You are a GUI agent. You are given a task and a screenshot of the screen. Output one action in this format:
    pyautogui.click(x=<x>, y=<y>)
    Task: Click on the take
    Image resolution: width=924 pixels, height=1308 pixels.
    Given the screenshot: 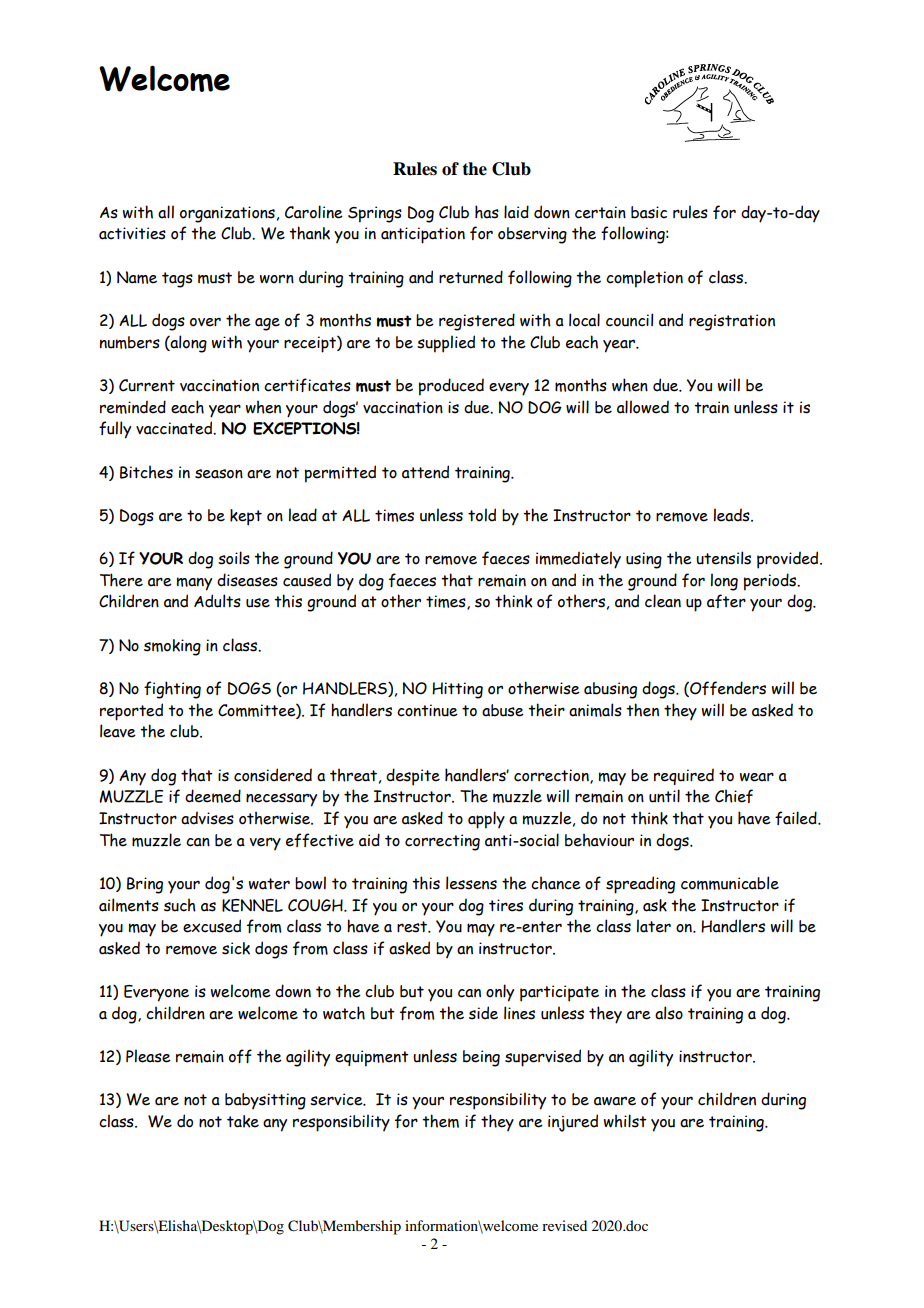 What is the action you would take?
    pyautogui.click(x=243, y=1121)
